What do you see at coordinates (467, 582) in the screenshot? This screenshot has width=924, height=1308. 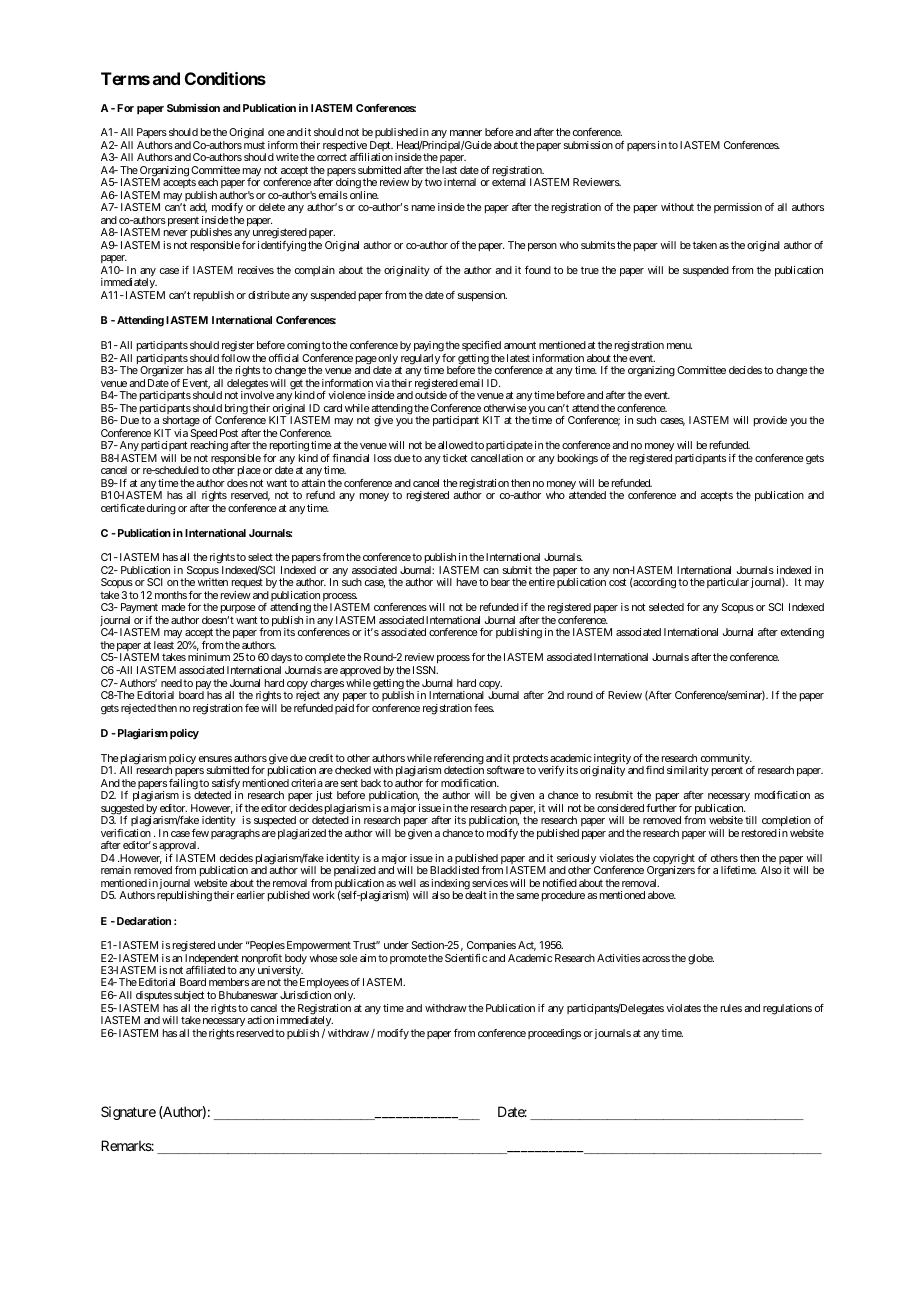 I see `have` at bounding box center [467, 582].
